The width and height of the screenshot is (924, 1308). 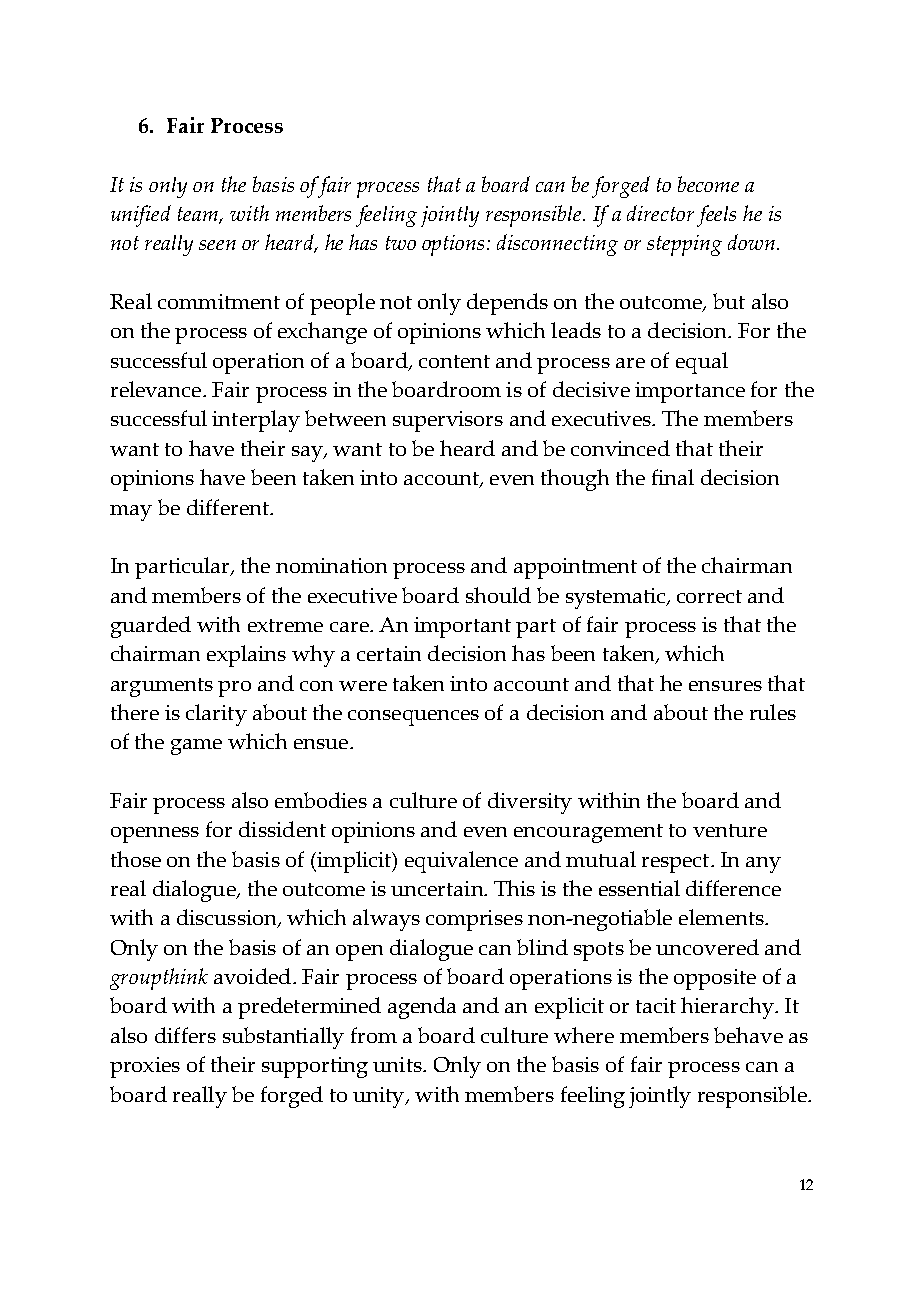 I want to click on correct, so click(x=709, y=596).
